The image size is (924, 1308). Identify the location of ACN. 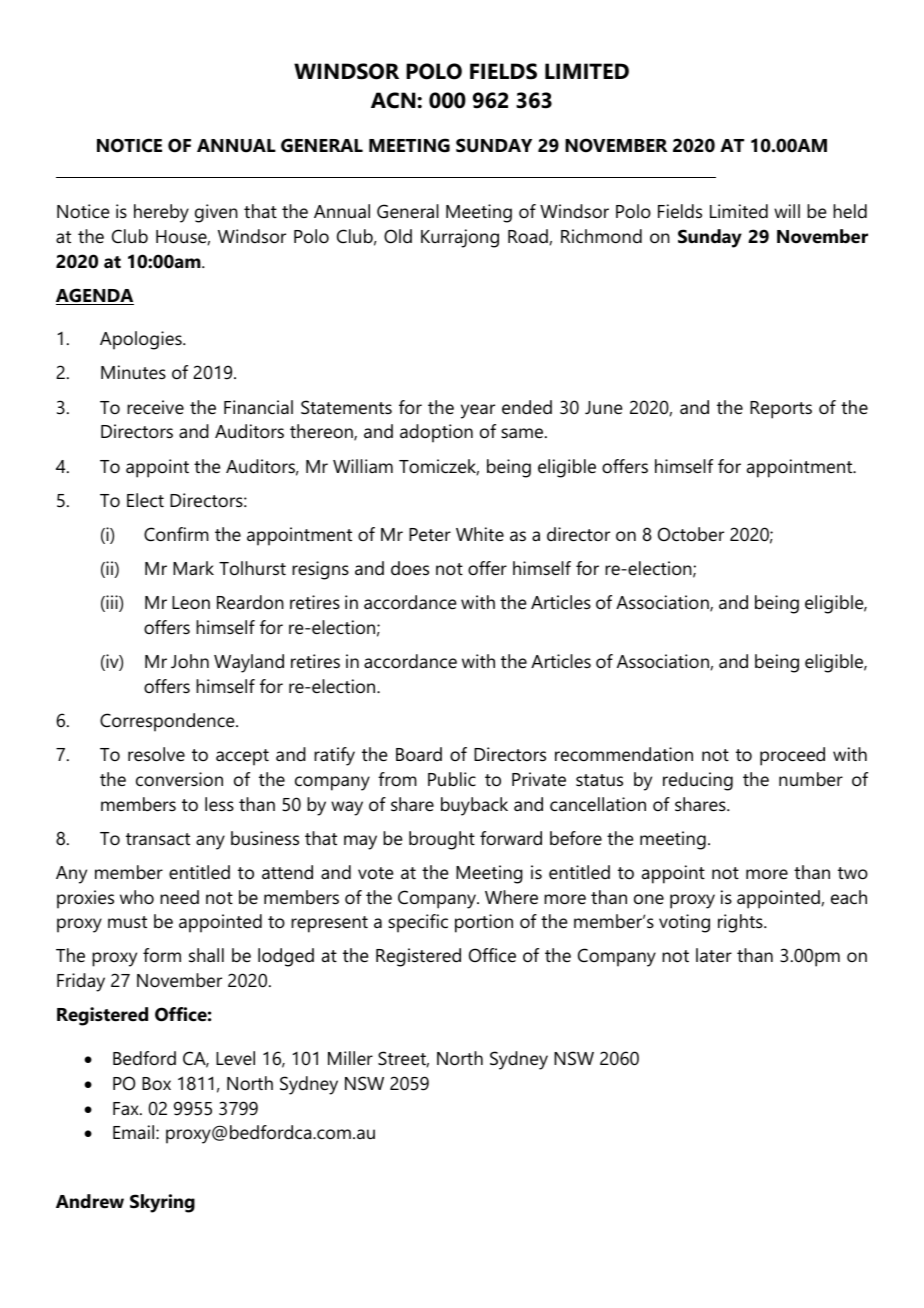
(394, 100).
